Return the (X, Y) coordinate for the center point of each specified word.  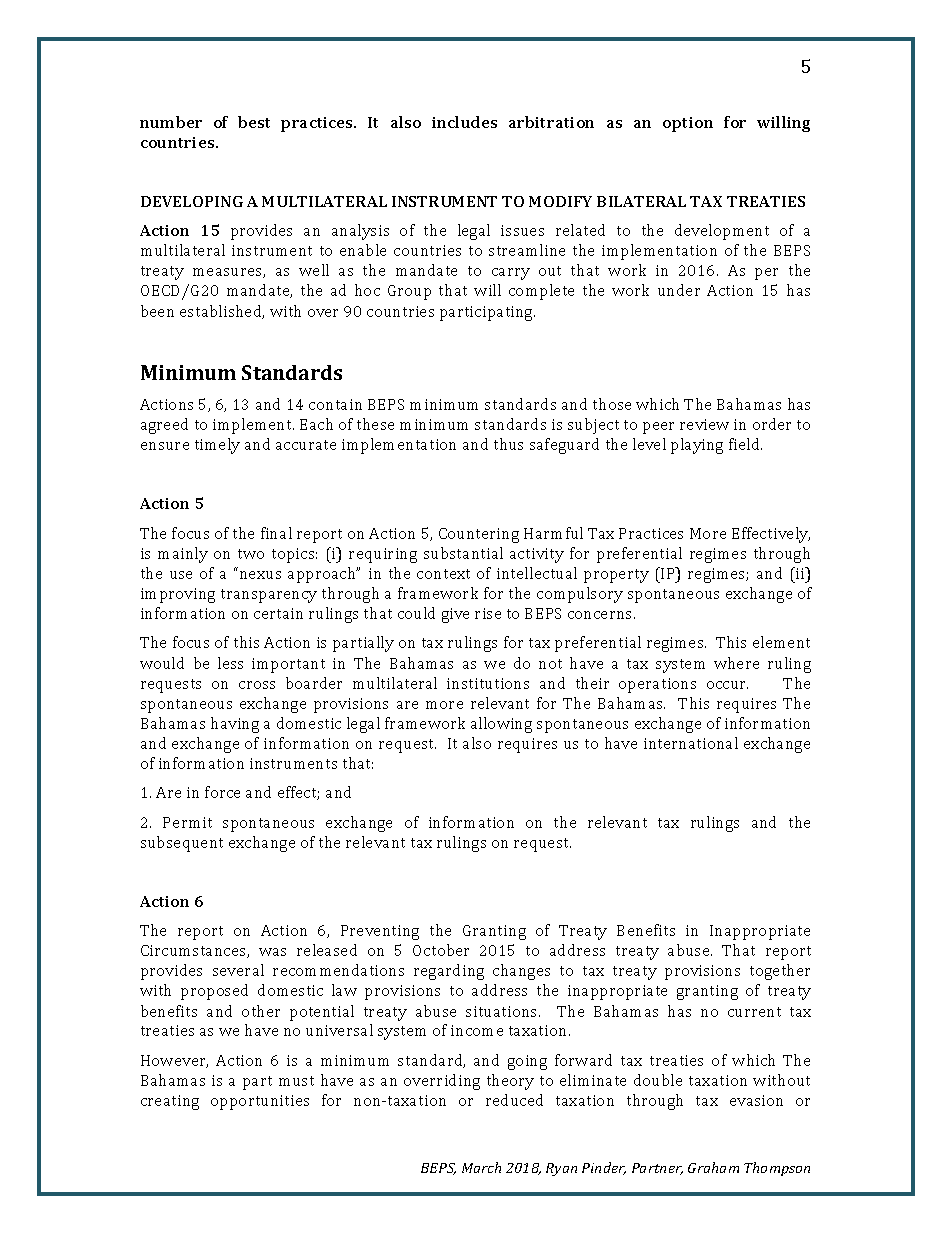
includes (464, 122)
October (441, 950)
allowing (501, 725)
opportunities (260, 1102)
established (222, 312)
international (691, 743)
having (235, 725)
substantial (463, 553)
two (251, 554)
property (616, 576)
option (688, 124)
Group (409, 292)
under (679, 290)
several (238, 970)
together (780, 972)
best (254, 122)
